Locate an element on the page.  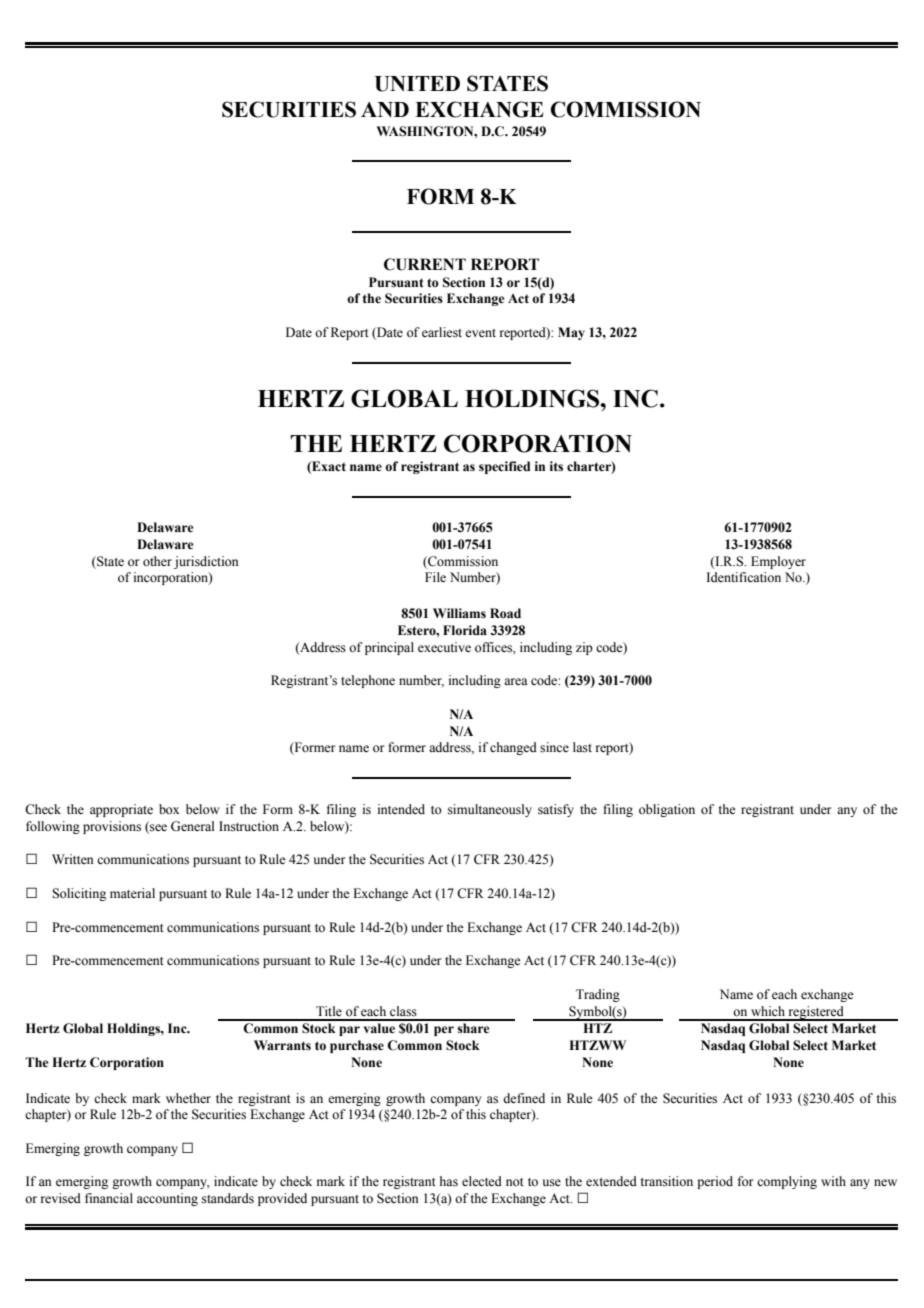
CURRENT is located at coordinates (425, 264).
